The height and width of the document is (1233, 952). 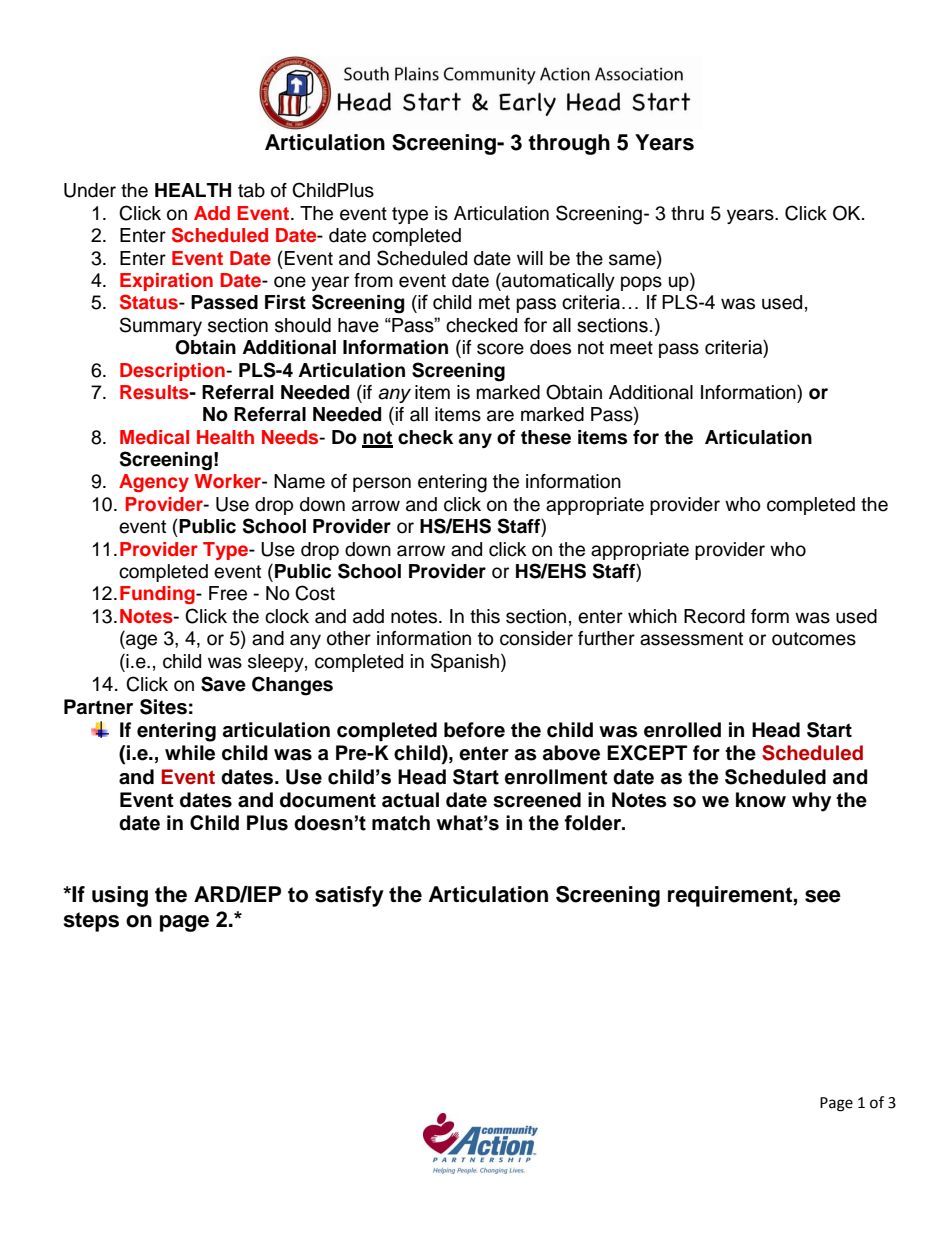 I want to click on Medical, so click(x=154, y=437).
